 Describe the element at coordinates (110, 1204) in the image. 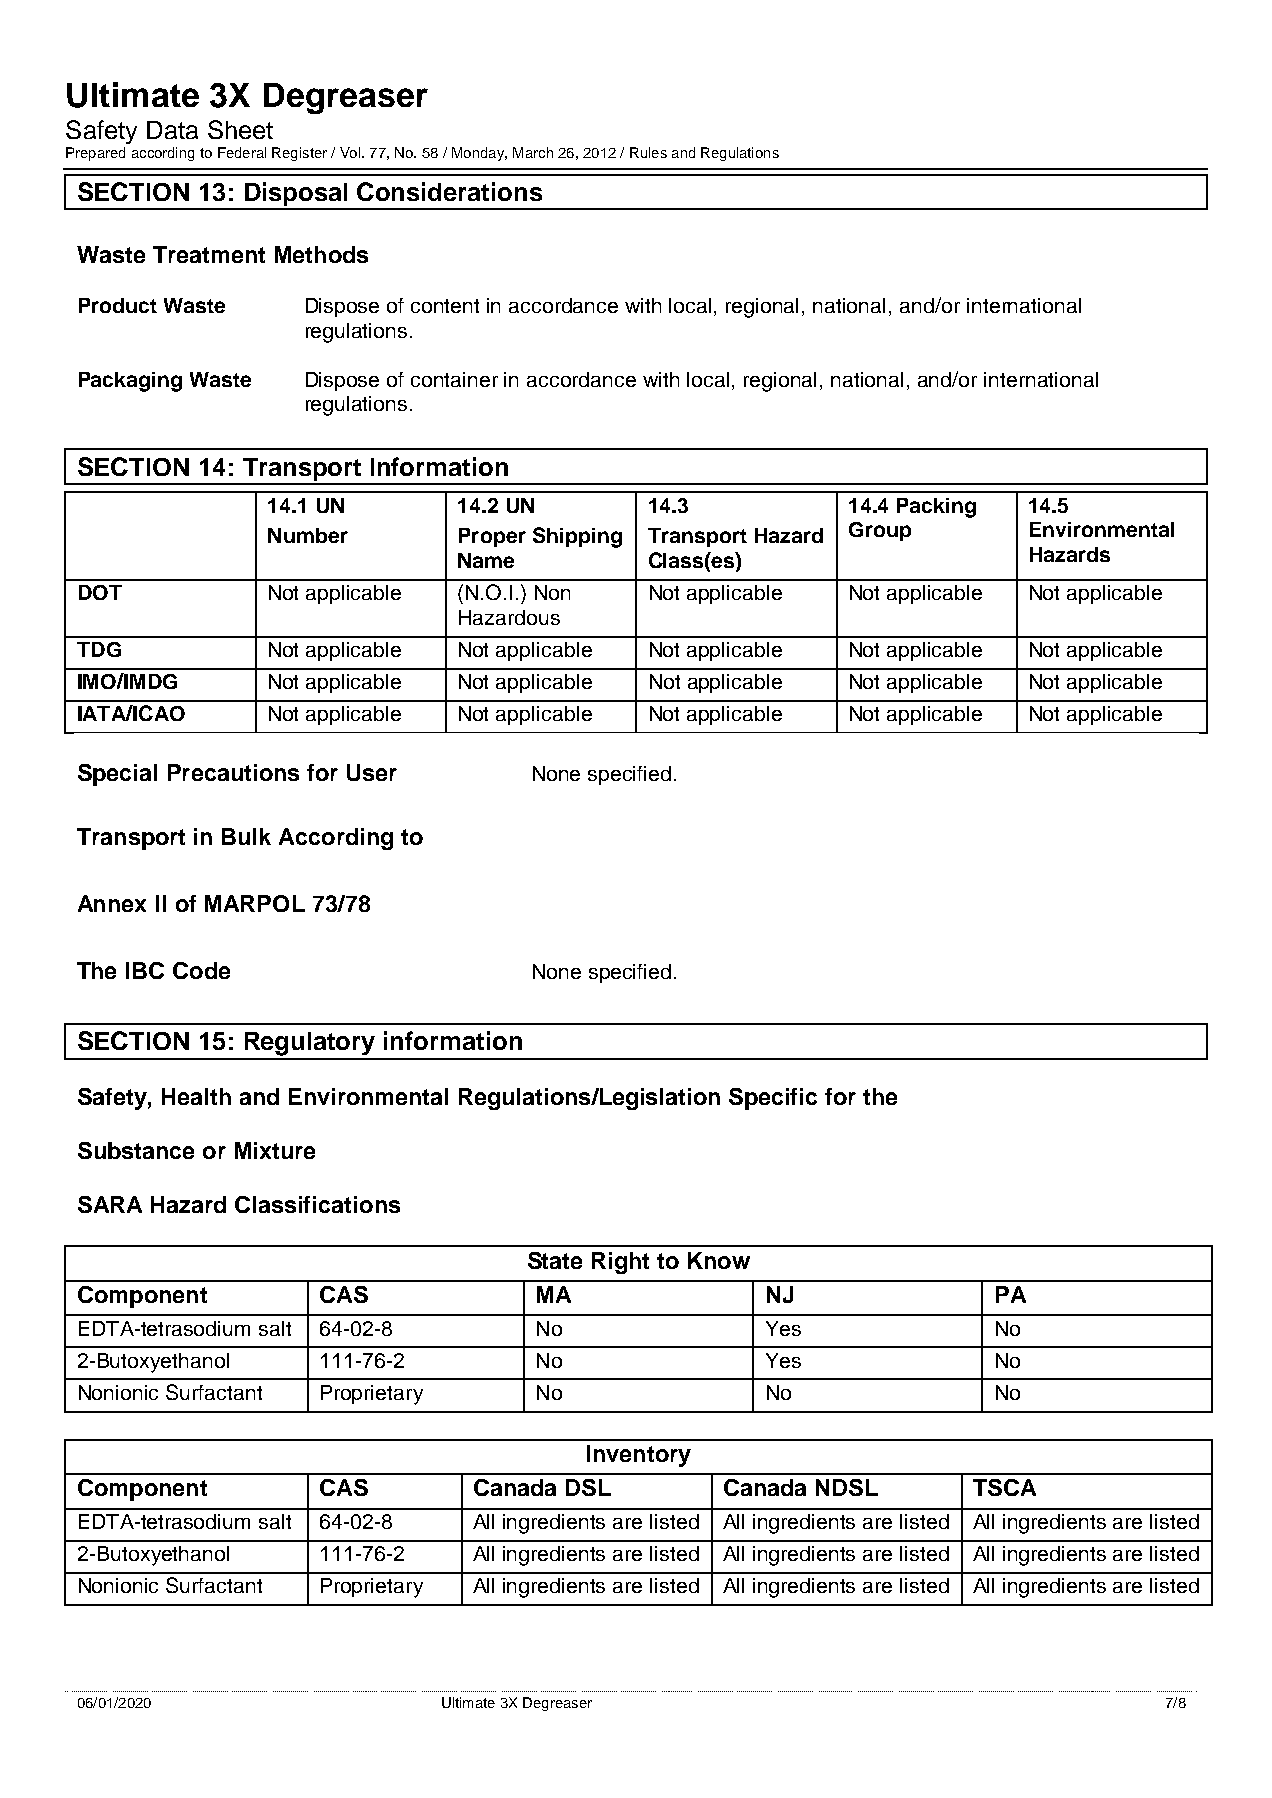

I see `SARA` at that location.
